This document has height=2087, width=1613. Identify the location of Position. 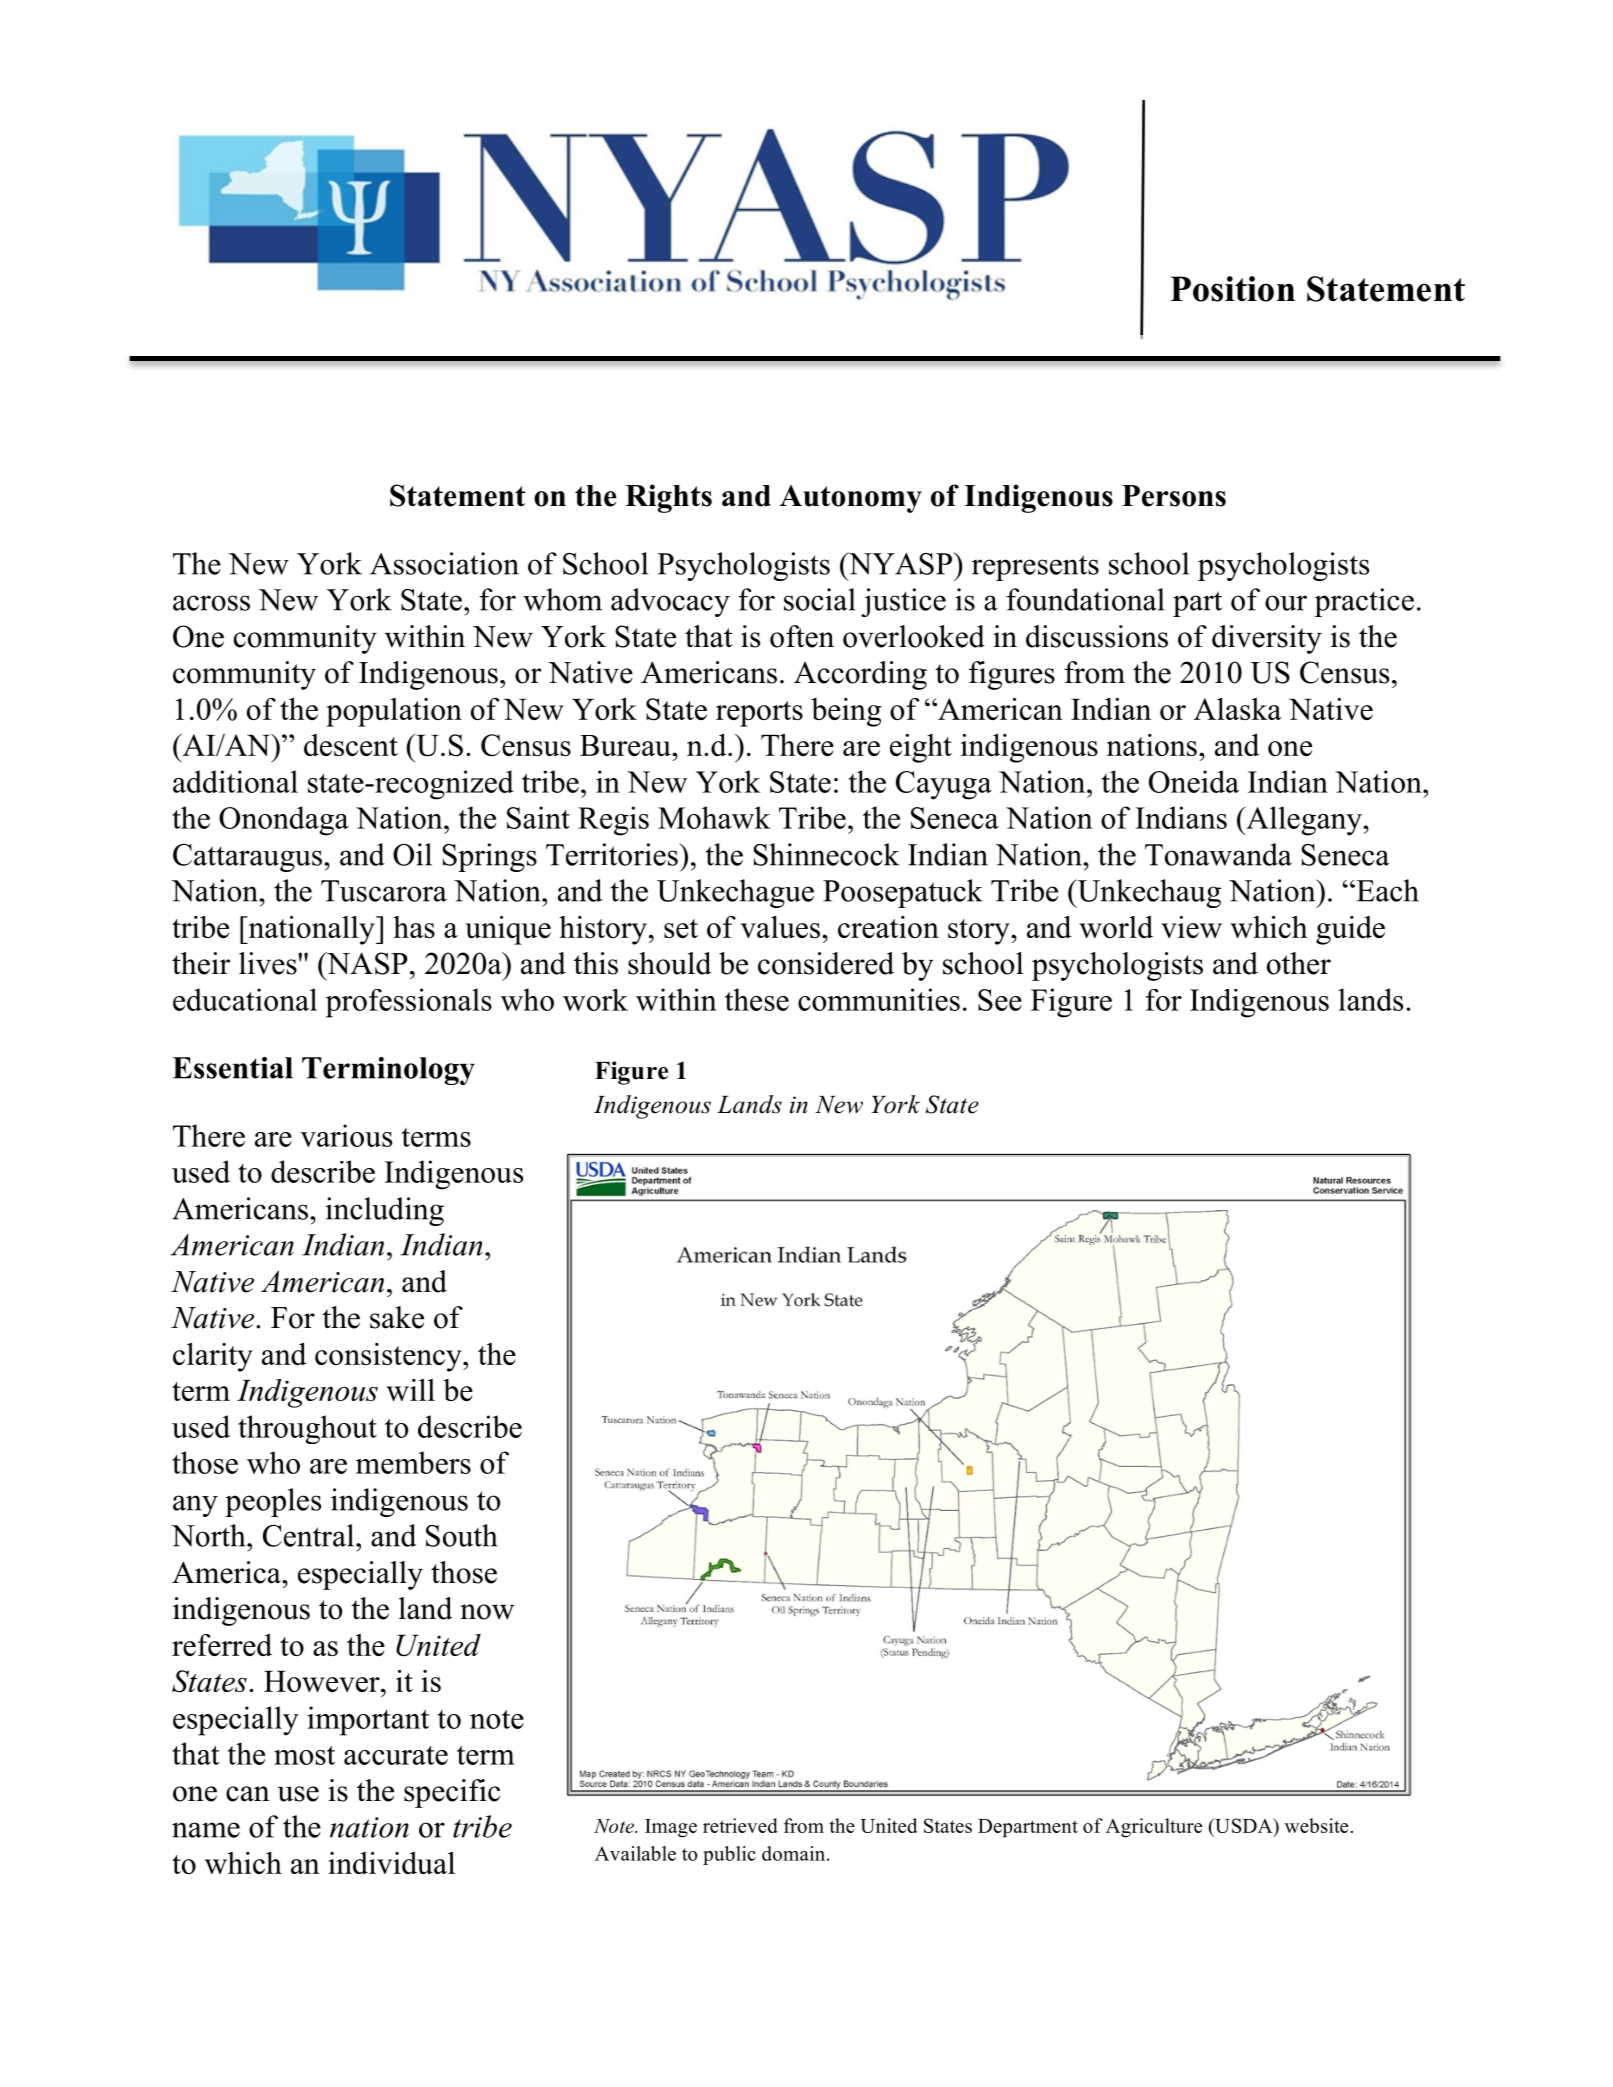
(1232, 289).
